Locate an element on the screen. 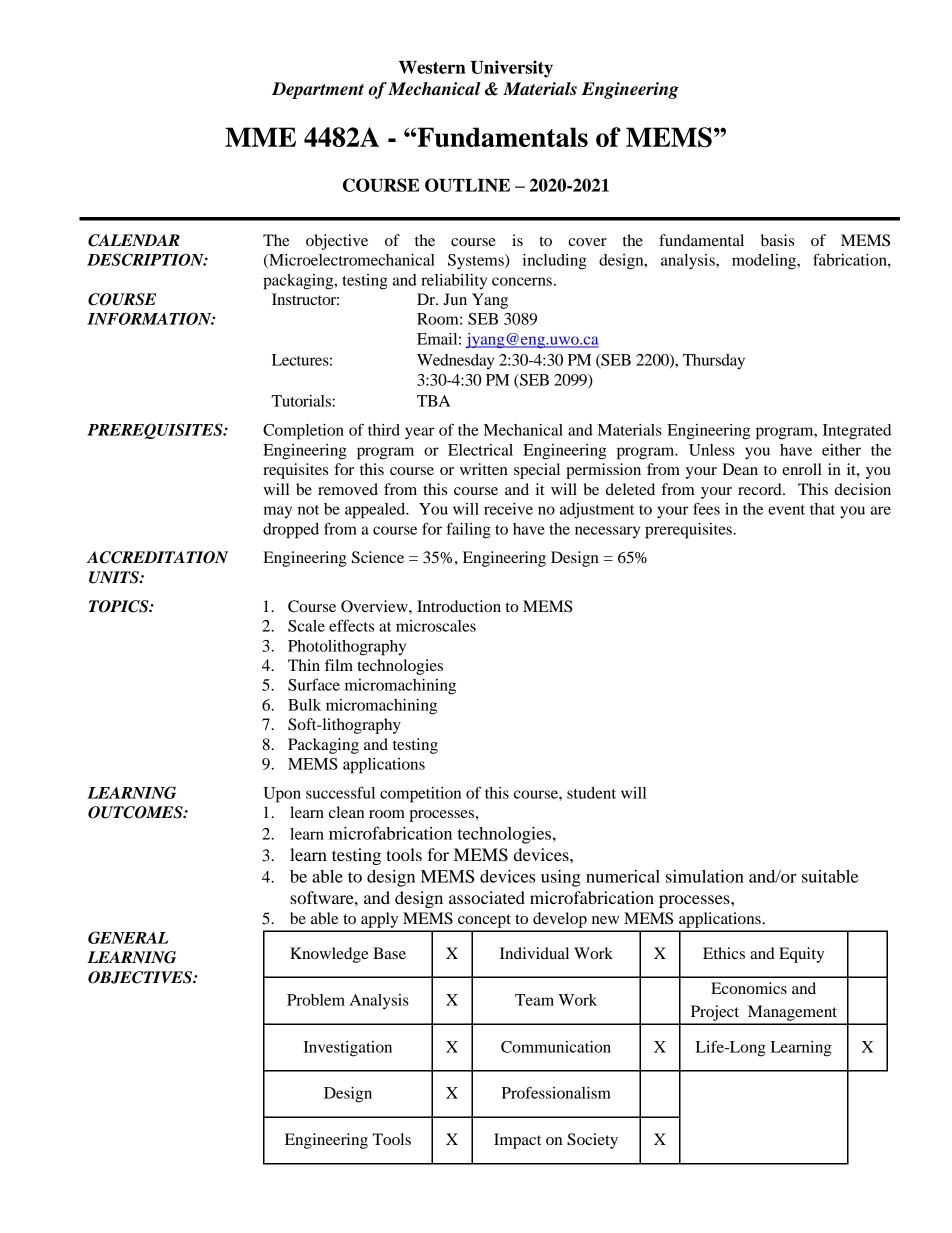 This screenshot has width=952, height=1233. University is located at coordinates (511, 69).
